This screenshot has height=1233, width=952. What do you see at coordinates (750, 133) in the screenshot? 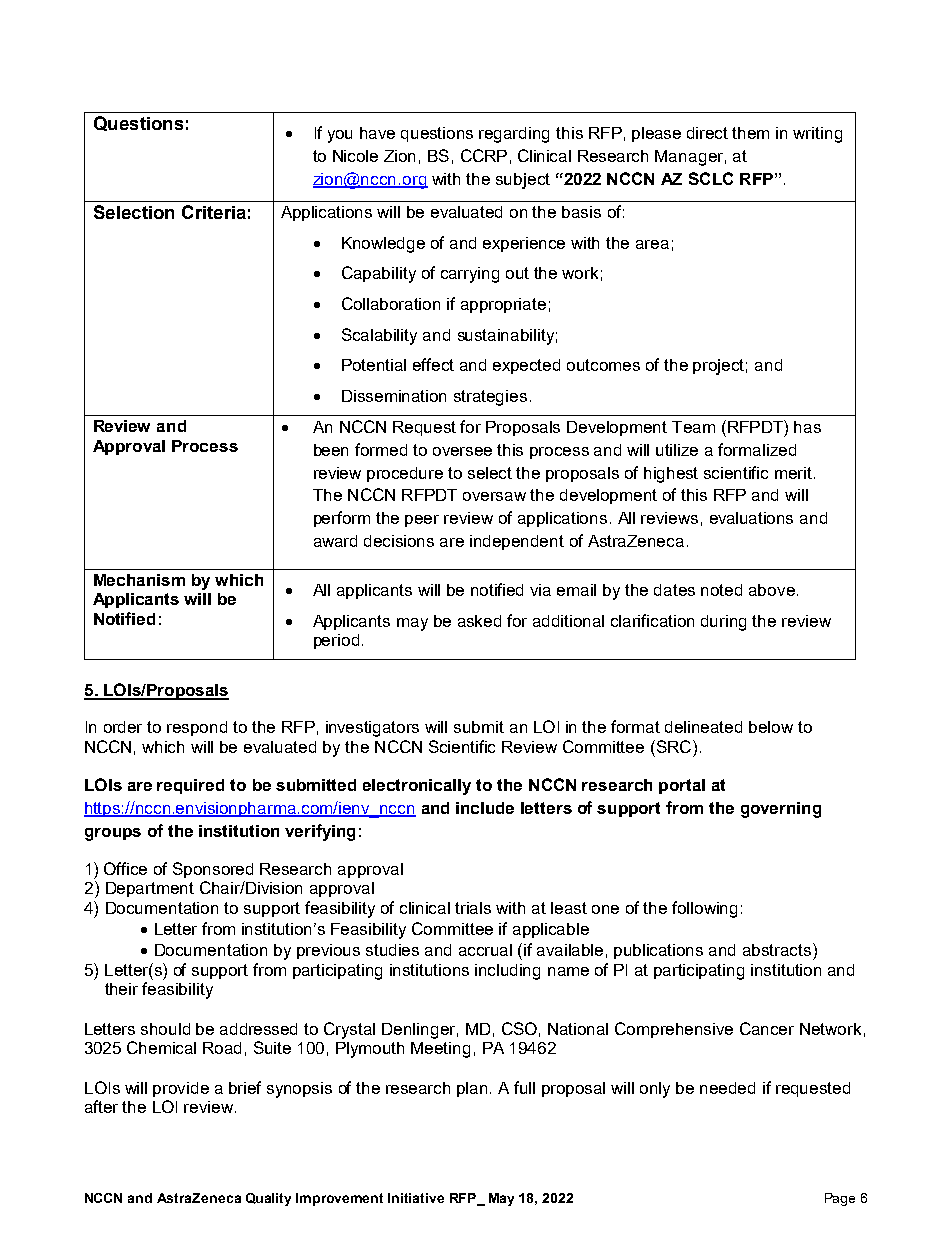
I see `them` at bounding box center [750, 133].
